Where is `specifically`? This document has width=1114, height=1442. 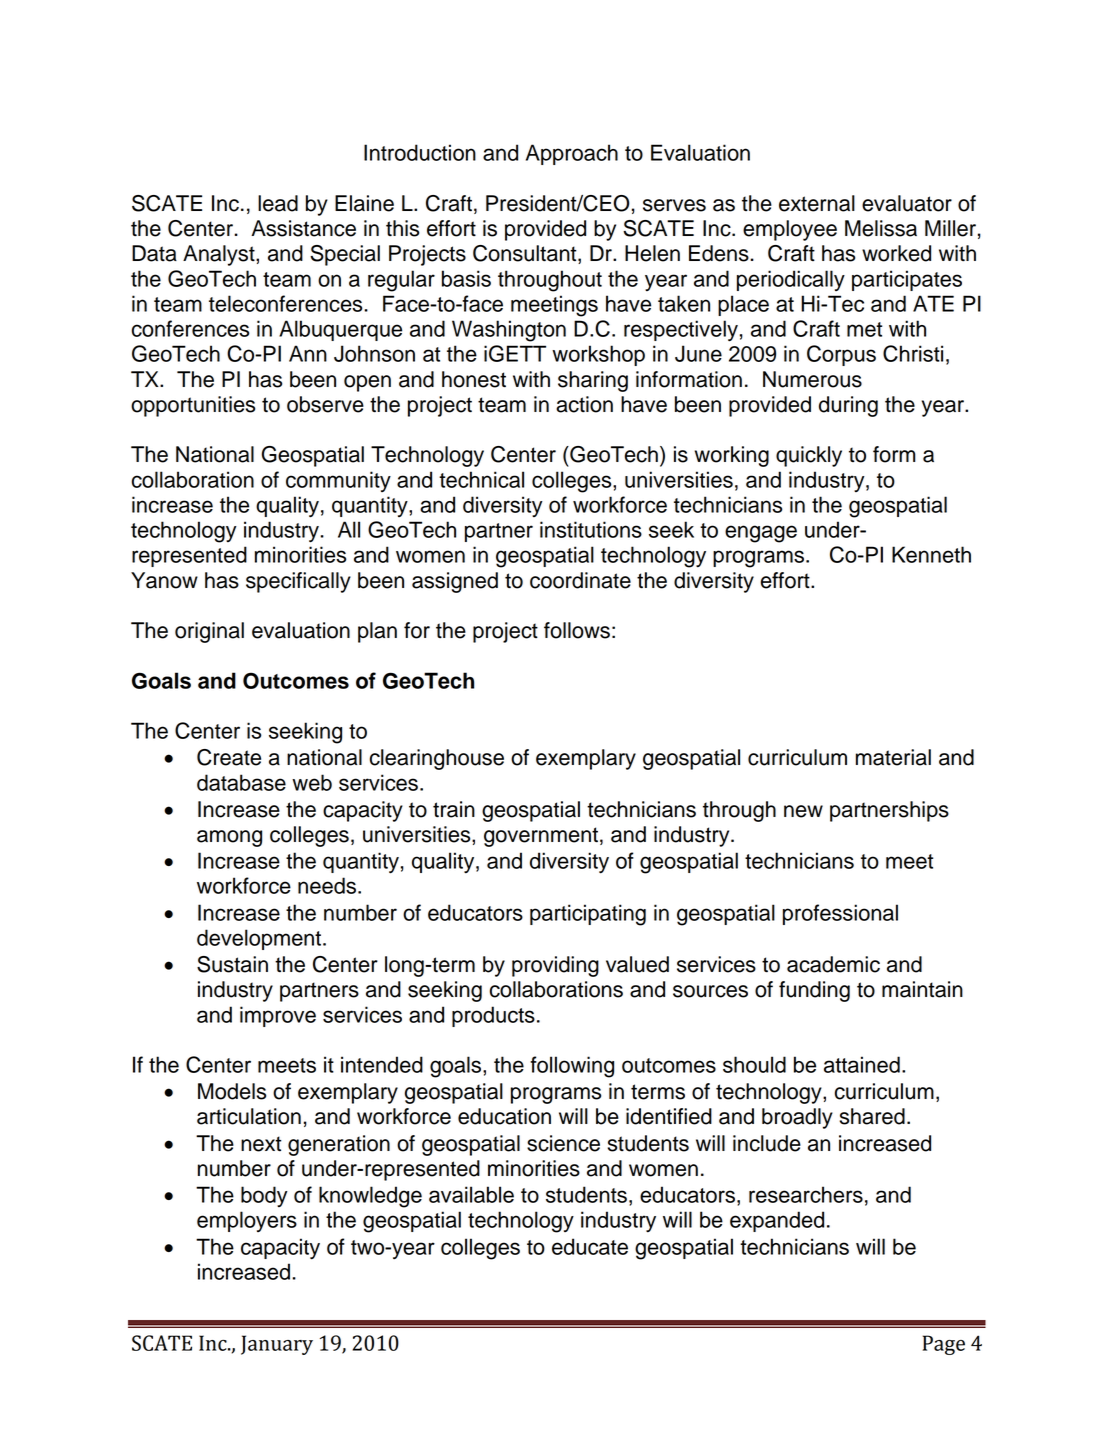 specifically is located at coordinates (298, 582).
